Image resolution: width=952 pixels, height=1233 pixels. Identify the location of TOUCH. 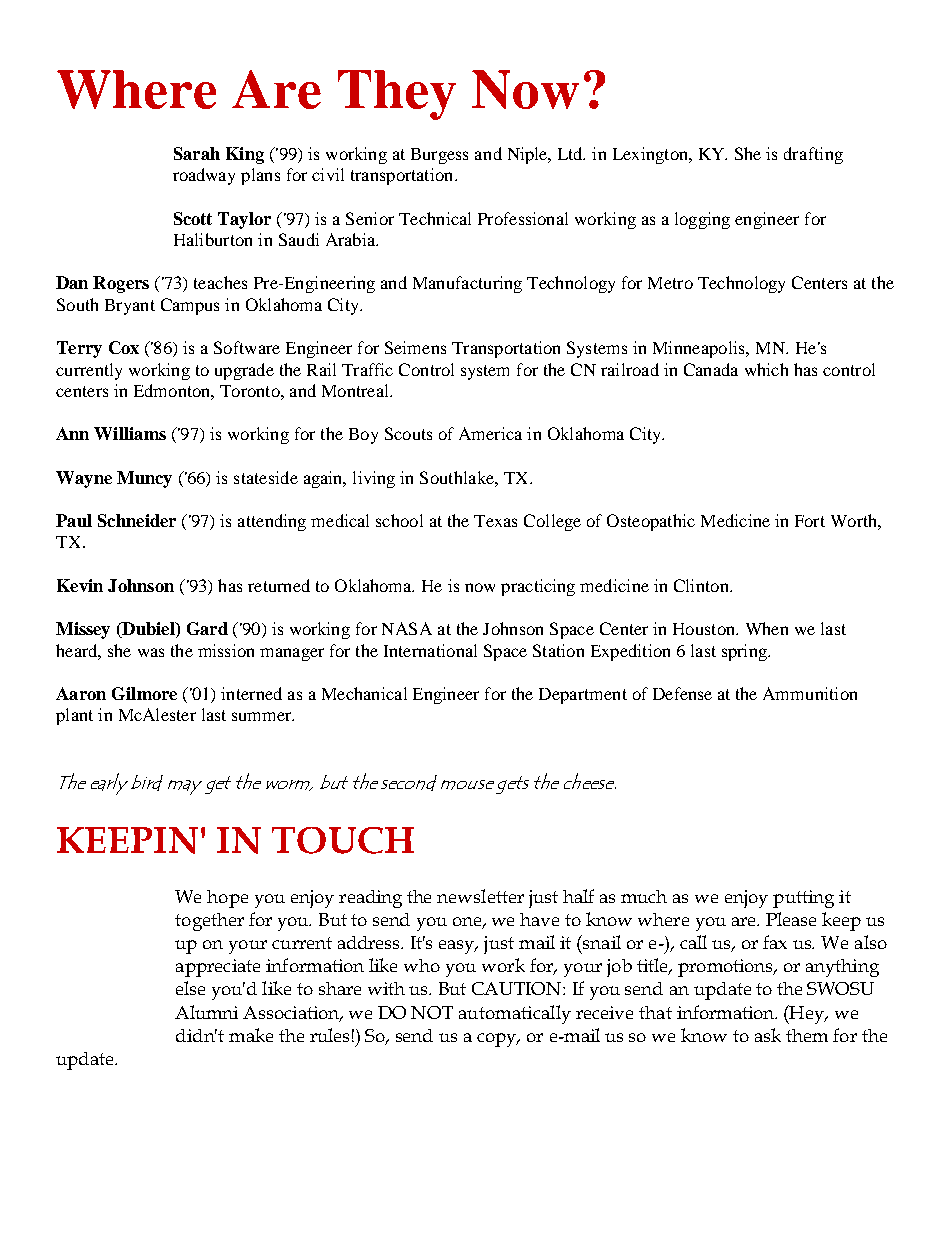
(343, 840).
